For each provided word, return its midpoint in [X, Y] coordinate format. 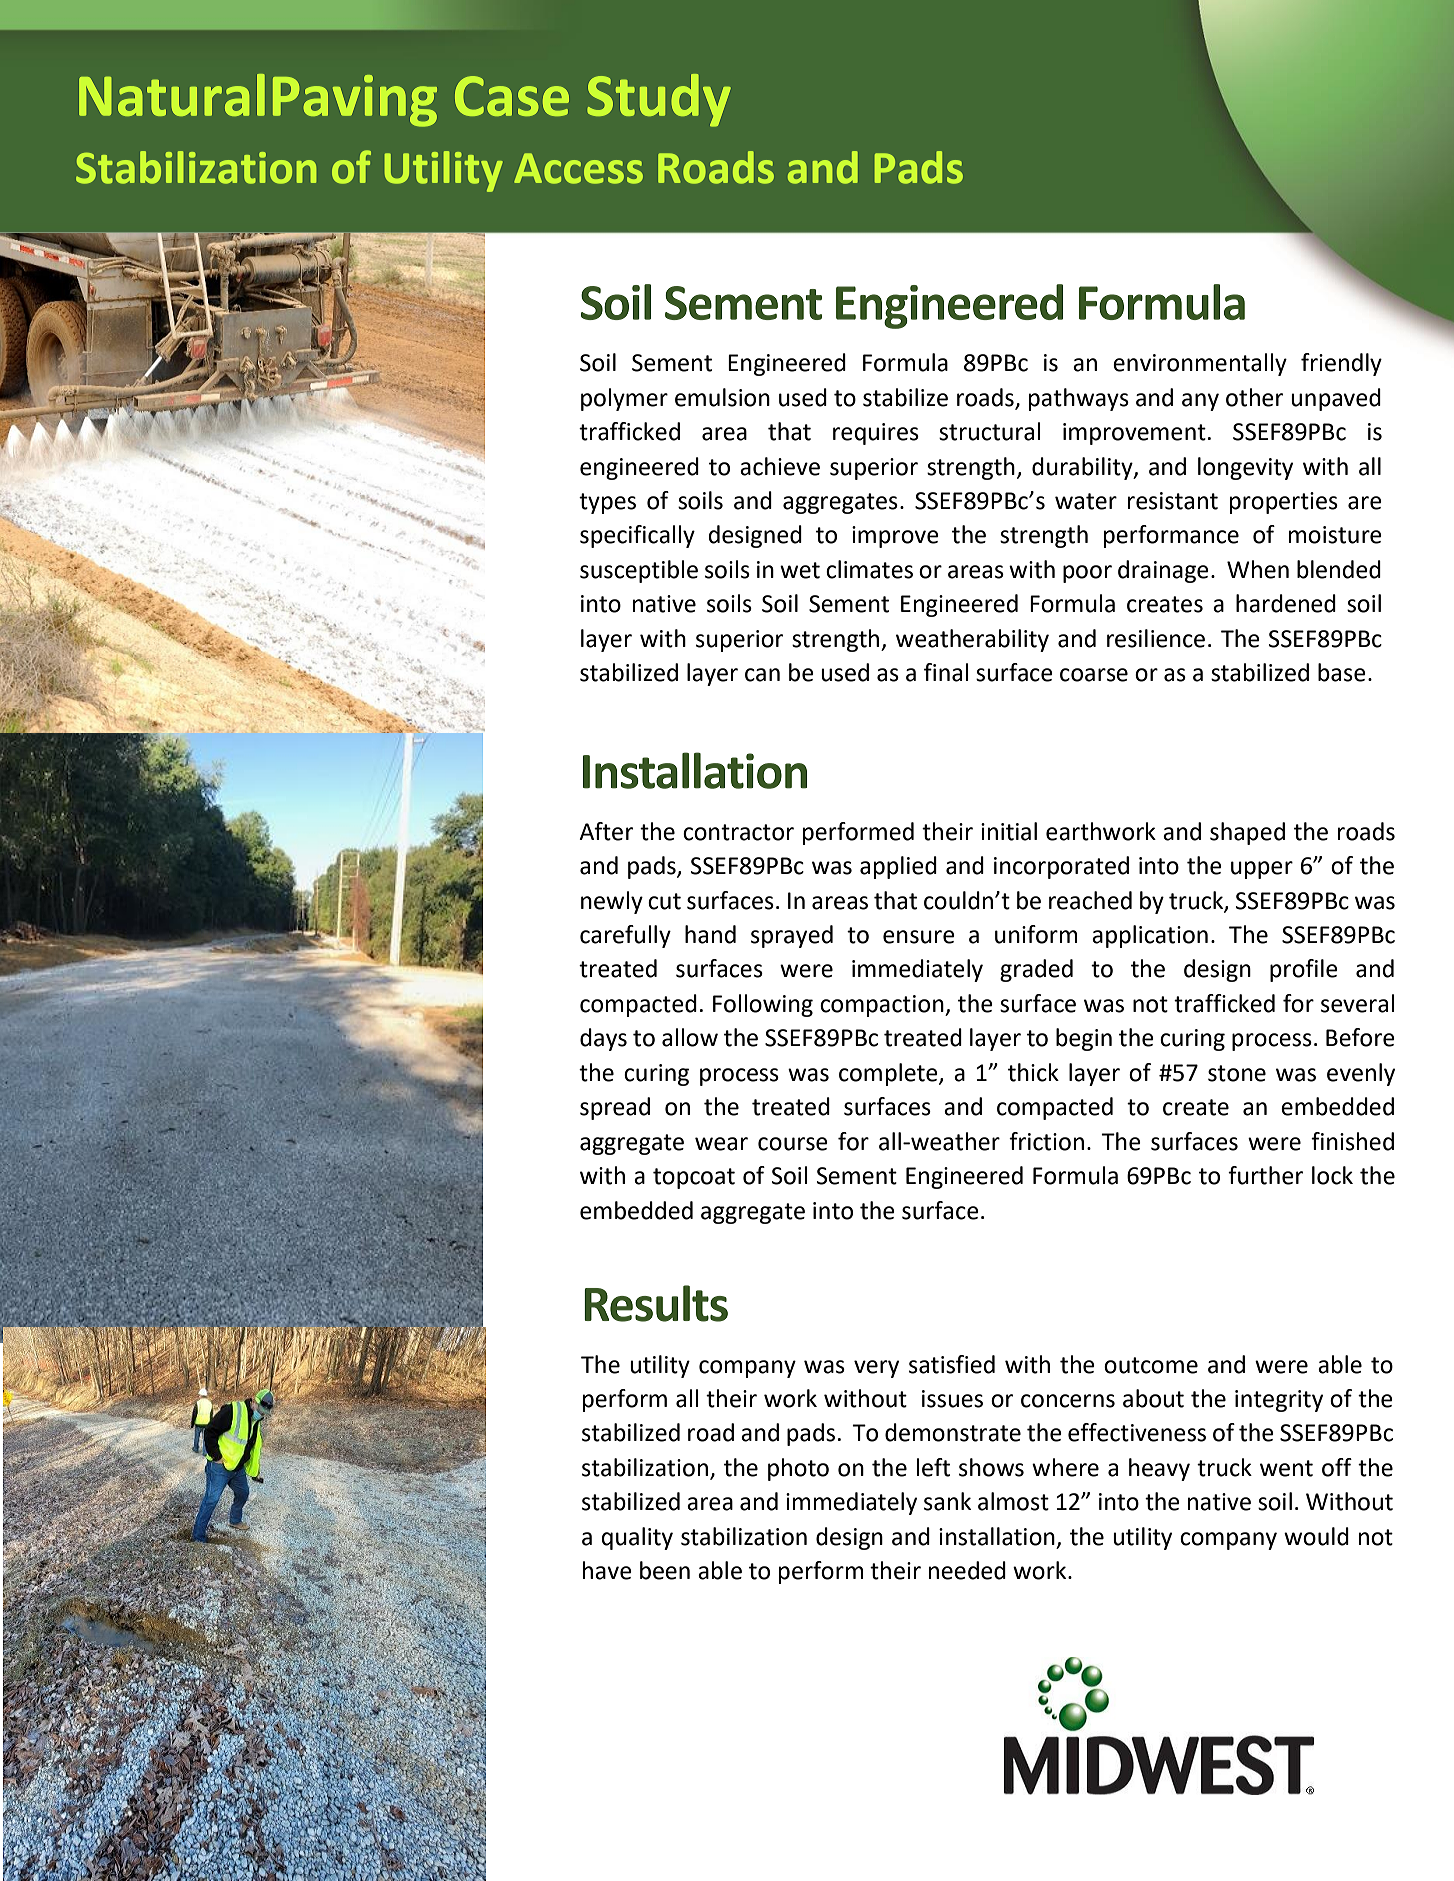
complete [889, 1074]
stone [1237, 1073]
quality [637, 1538]
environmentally [1200, 364]
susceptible [639, 571]
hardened [1286, 603]
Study [659, 100]
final [946, 672]
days [603, 1039]
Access [578, 168]
